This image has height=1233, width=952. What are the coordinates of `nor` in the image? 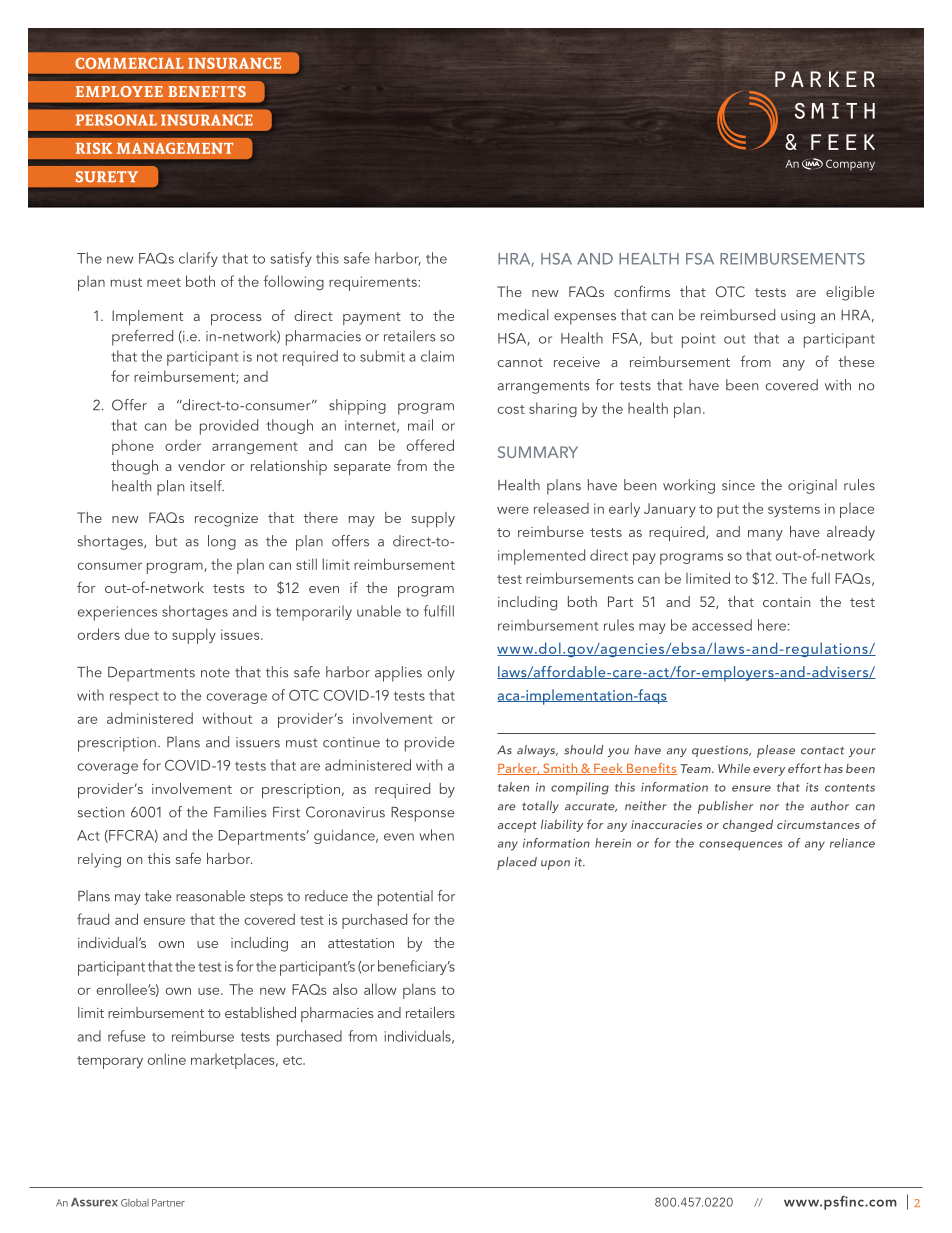 It's located at (769, 807).
